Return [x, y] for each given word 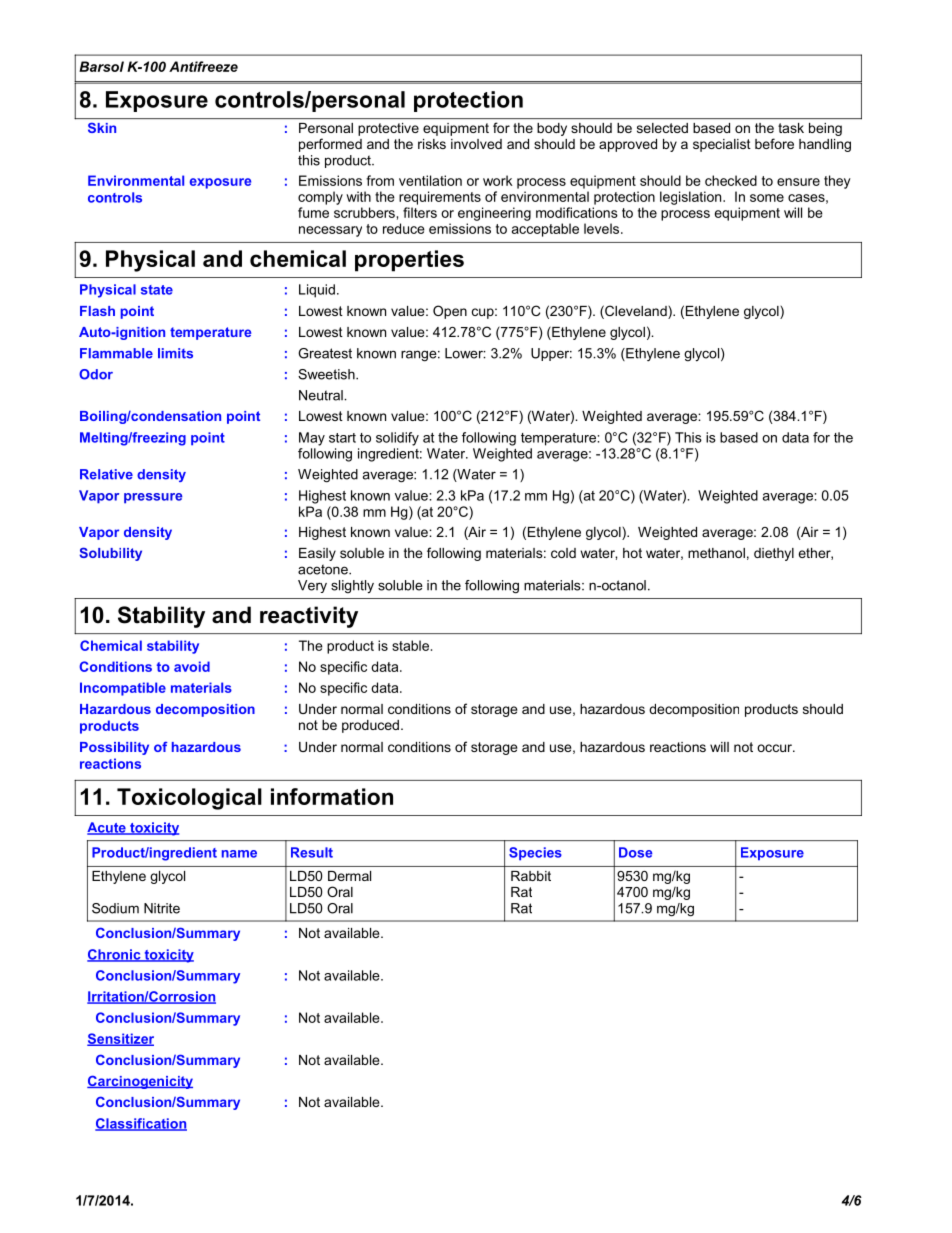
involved [476, 144]
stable [410, 645]
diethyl [774, 554]
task [791, 128]
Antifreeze [203, 66]
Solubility [110, 554]
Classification [141, 1124]
